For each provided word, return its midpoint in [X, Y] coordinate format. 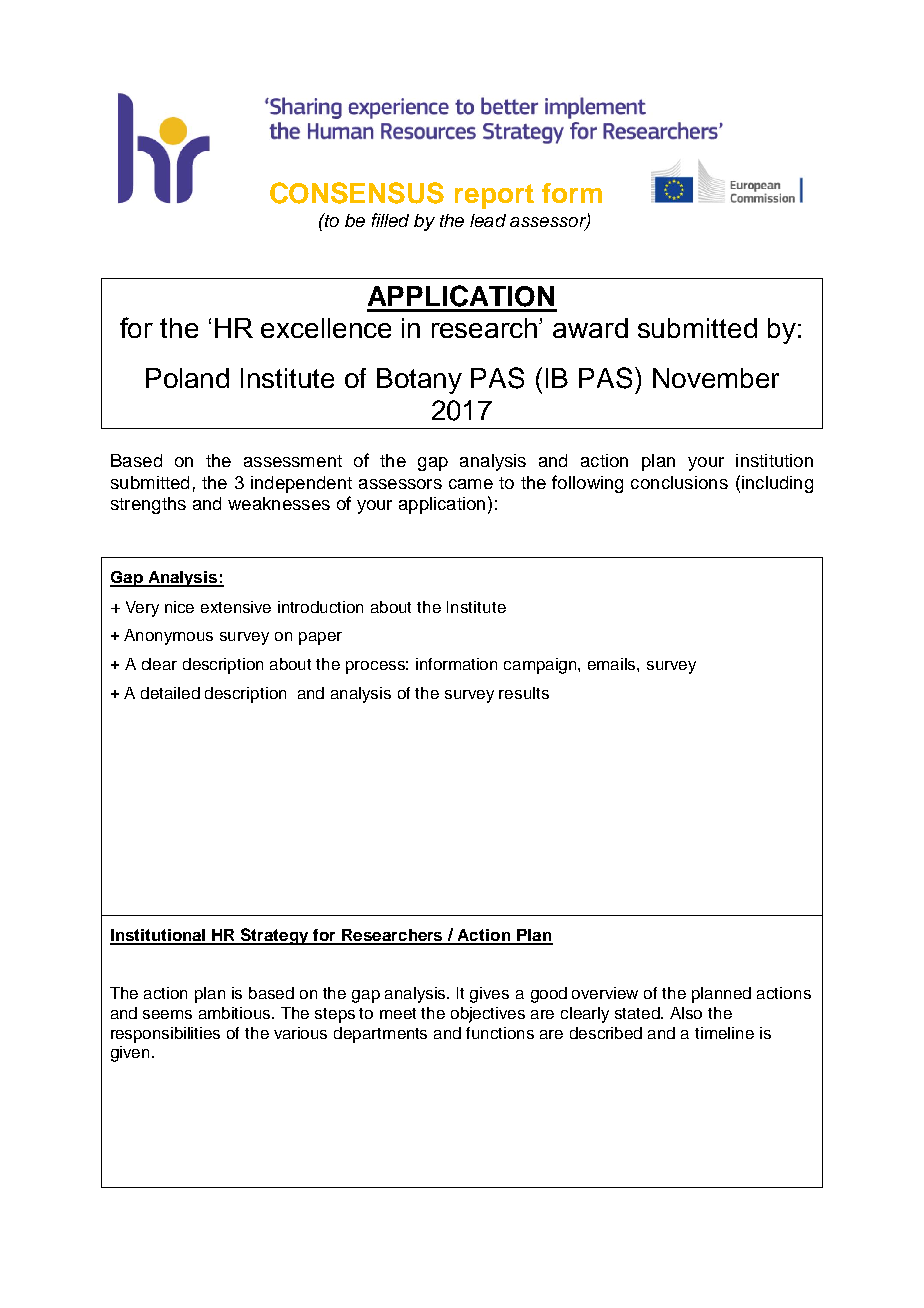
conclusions [679, 482]
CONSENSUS [357, 193]
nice [179, 607]
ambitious [236, 1013]
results [524, 693]
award [590, 328]
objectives [488, 1015]
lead [488, 220]
